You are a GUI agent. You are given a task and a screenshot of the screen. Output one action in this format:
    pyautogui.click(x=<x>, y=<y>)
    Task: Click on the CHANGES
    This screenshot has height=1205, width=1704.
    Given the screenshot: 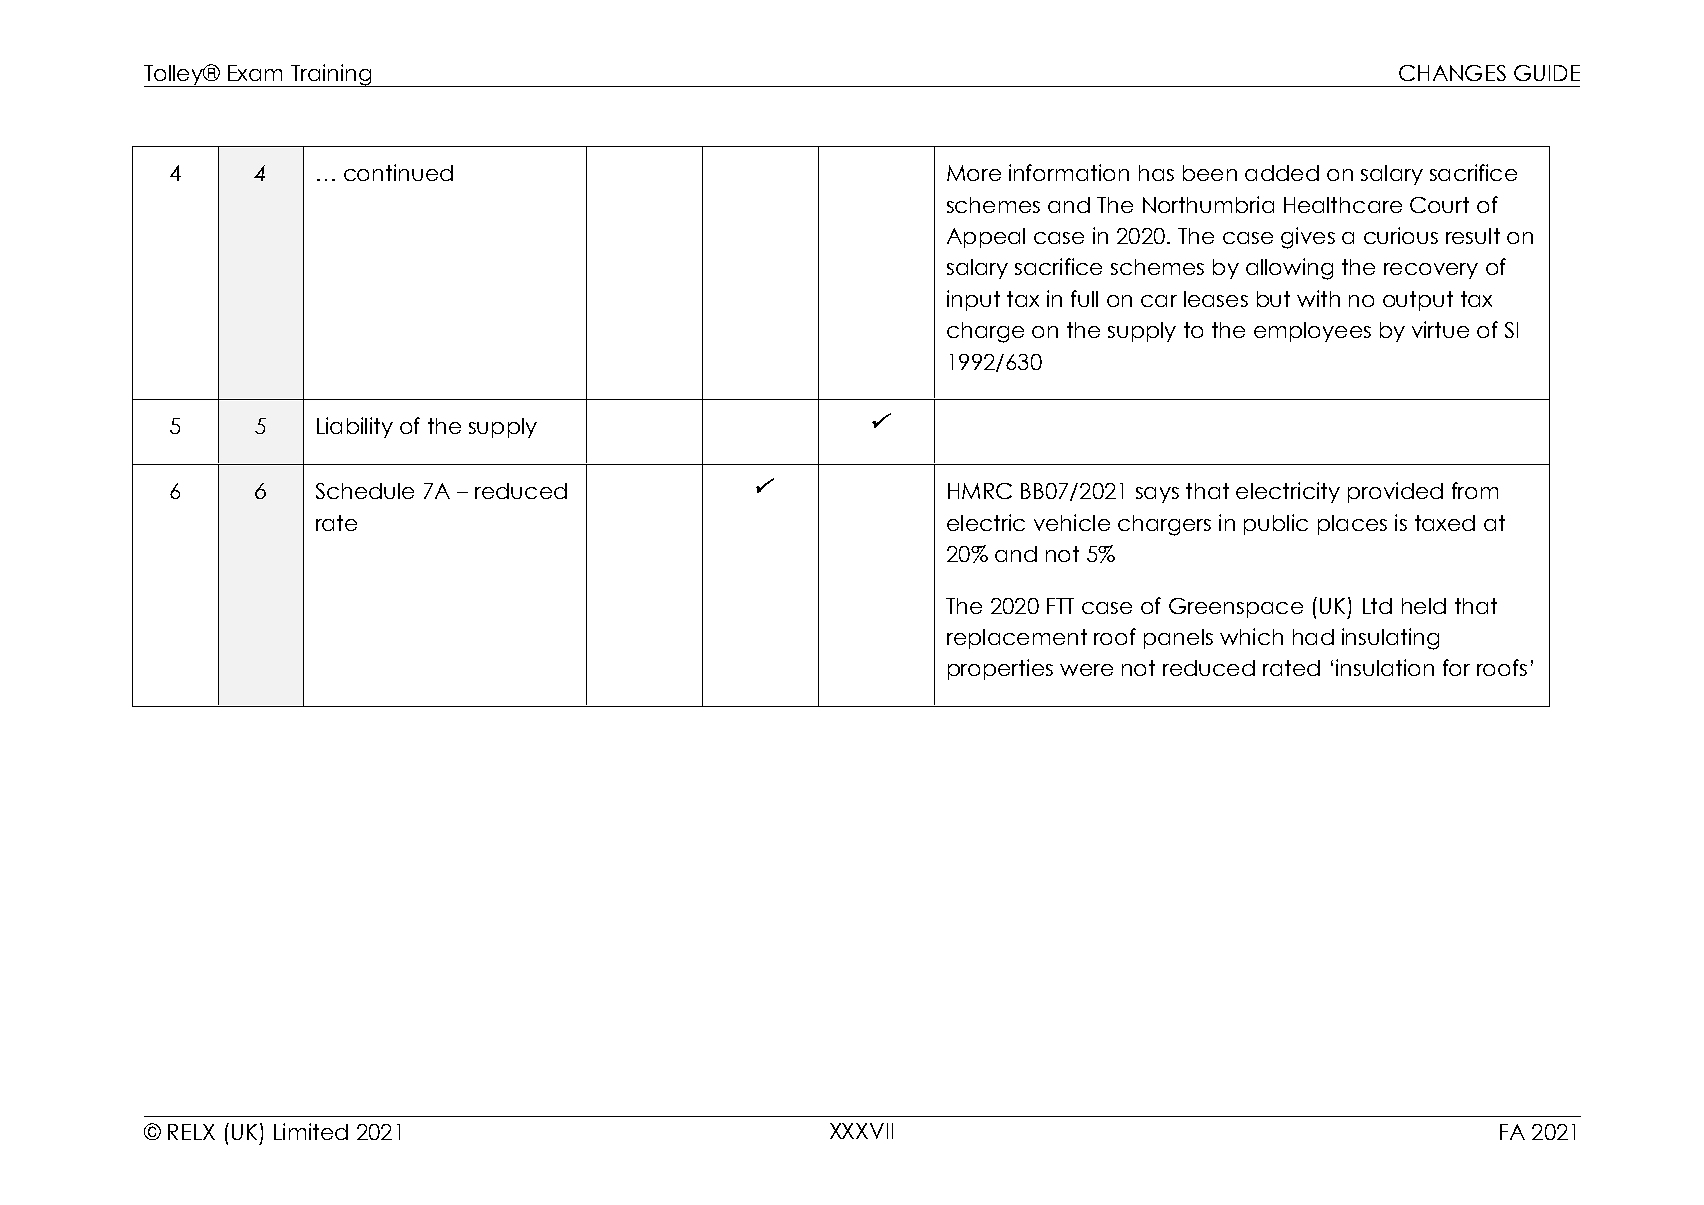 What is the action you would take?
    pyautogui.click(x=1452, y=73)
